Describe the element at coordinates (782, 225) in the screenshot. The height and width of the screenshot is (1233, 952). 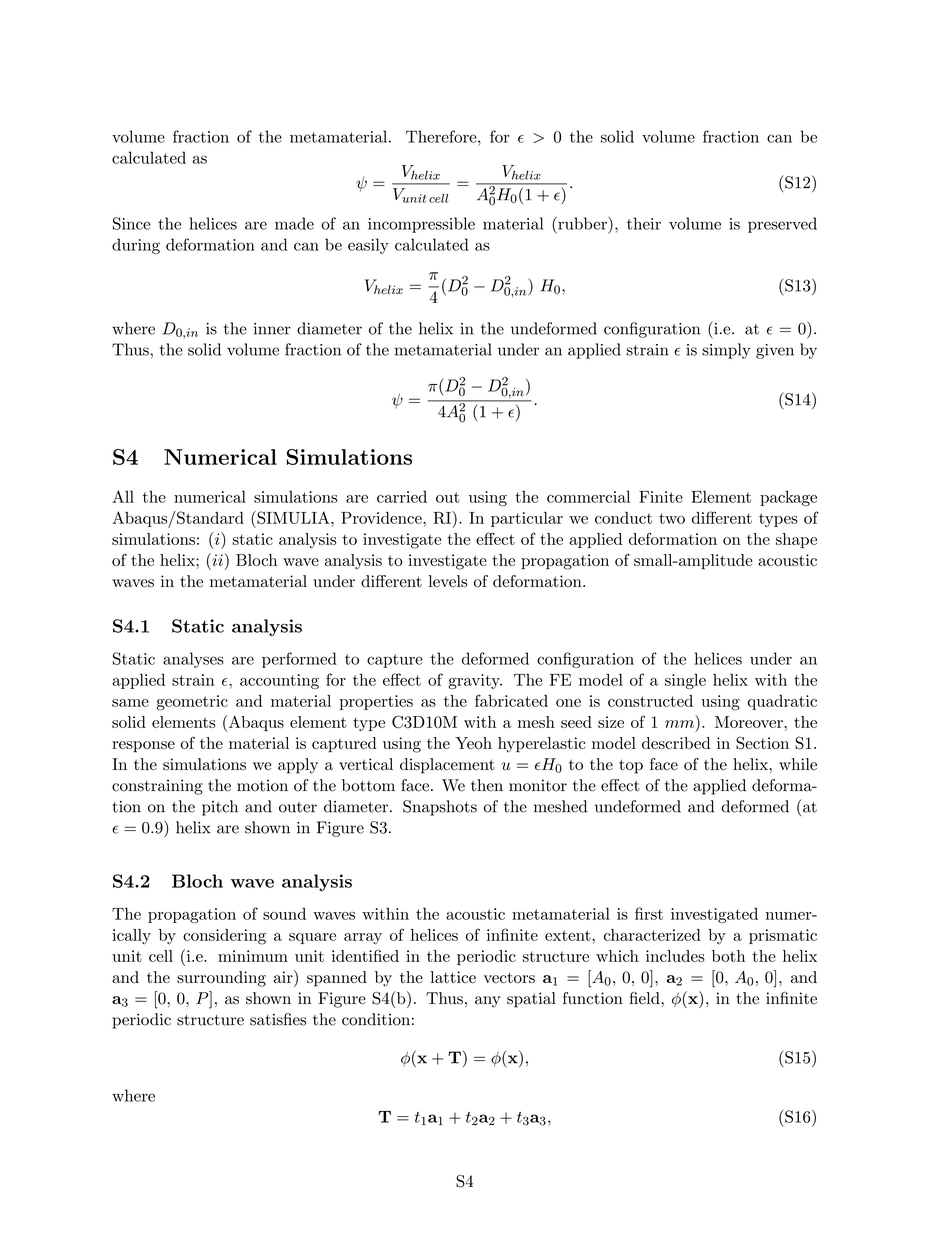
I see `preserved` at that location.
